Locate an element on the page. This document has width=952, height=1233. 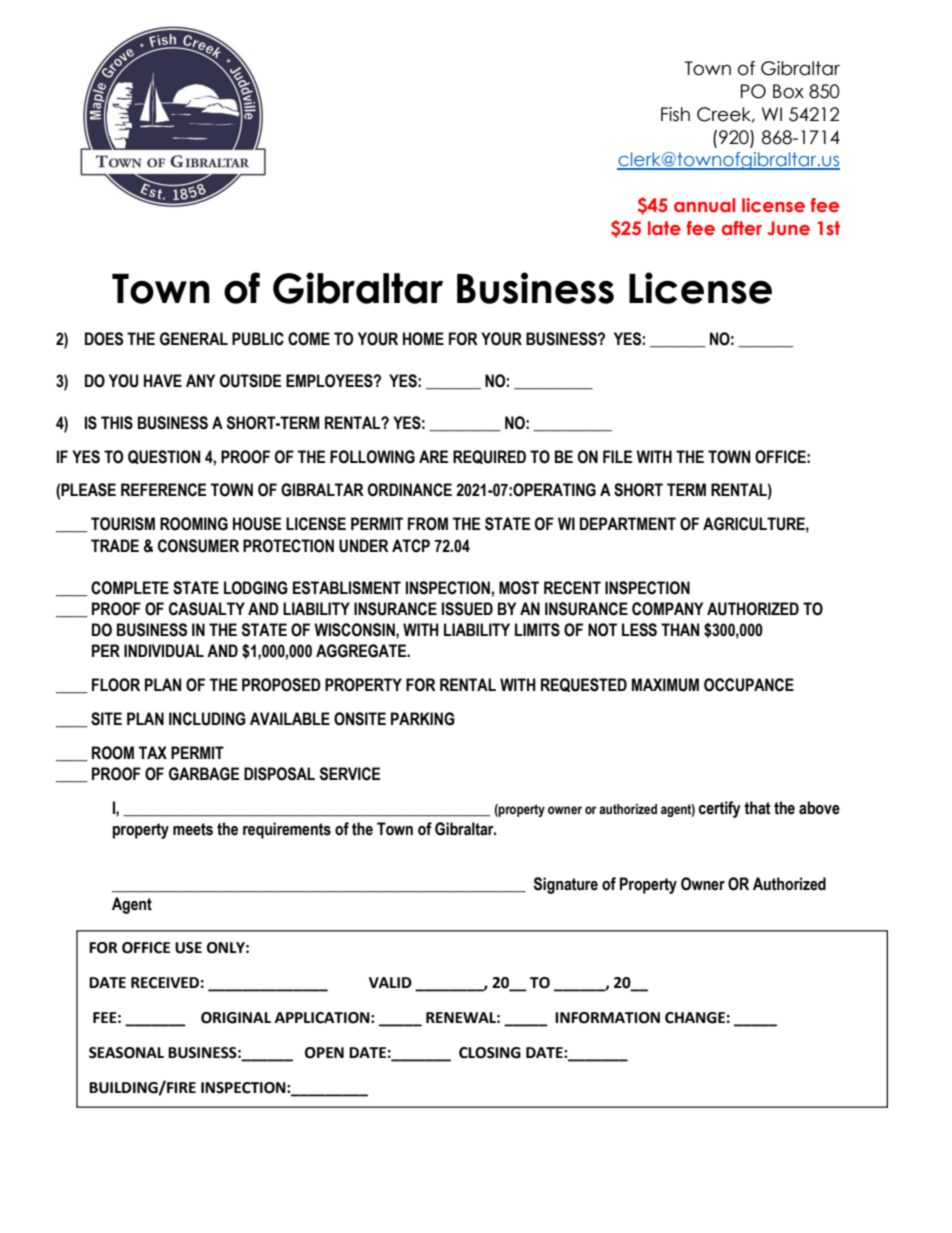
meets is located at coordinates (193, 829).
